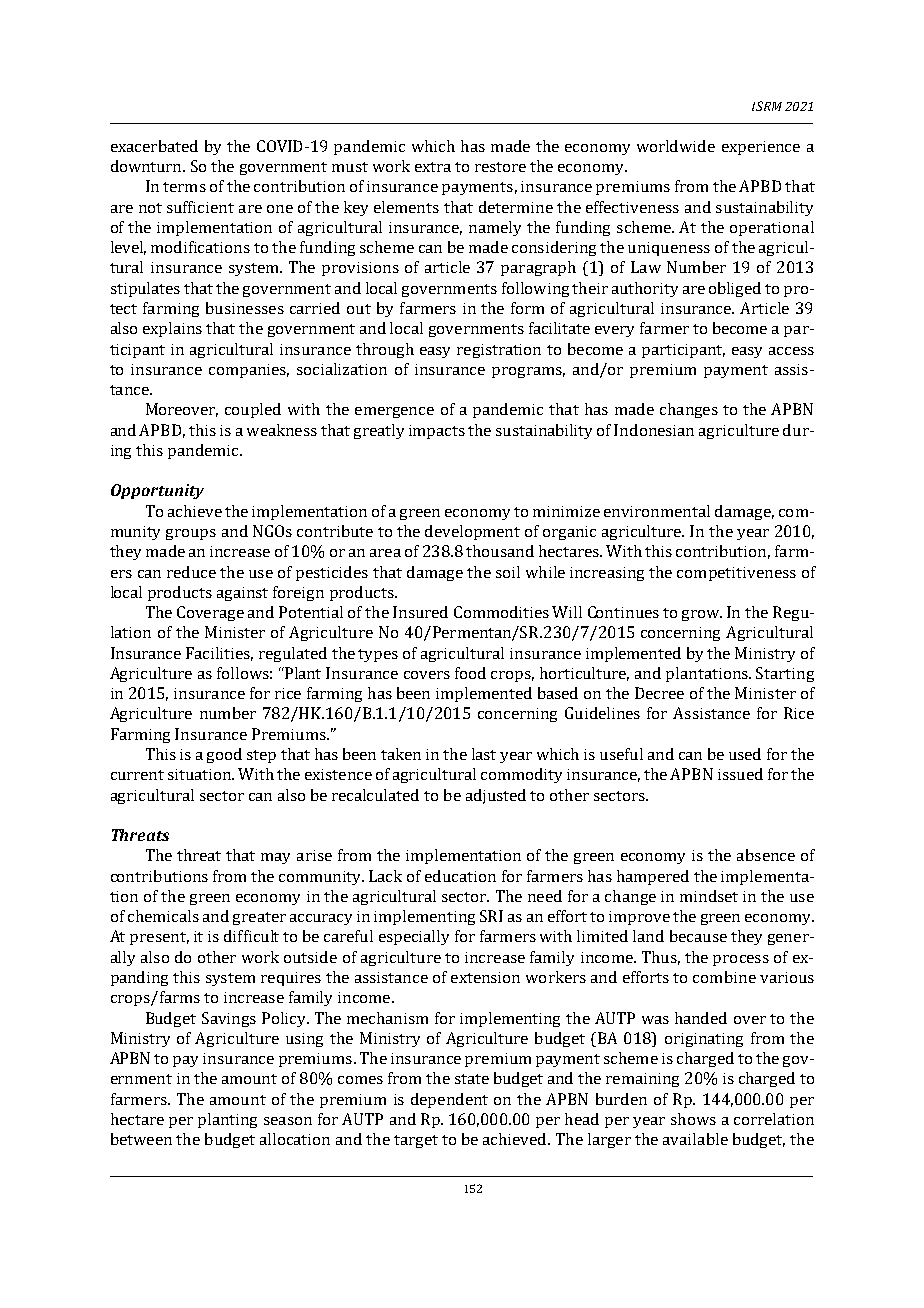 The height and width of the screenshot is (1308, 924). I want to click on extra, so click(433, 167).
